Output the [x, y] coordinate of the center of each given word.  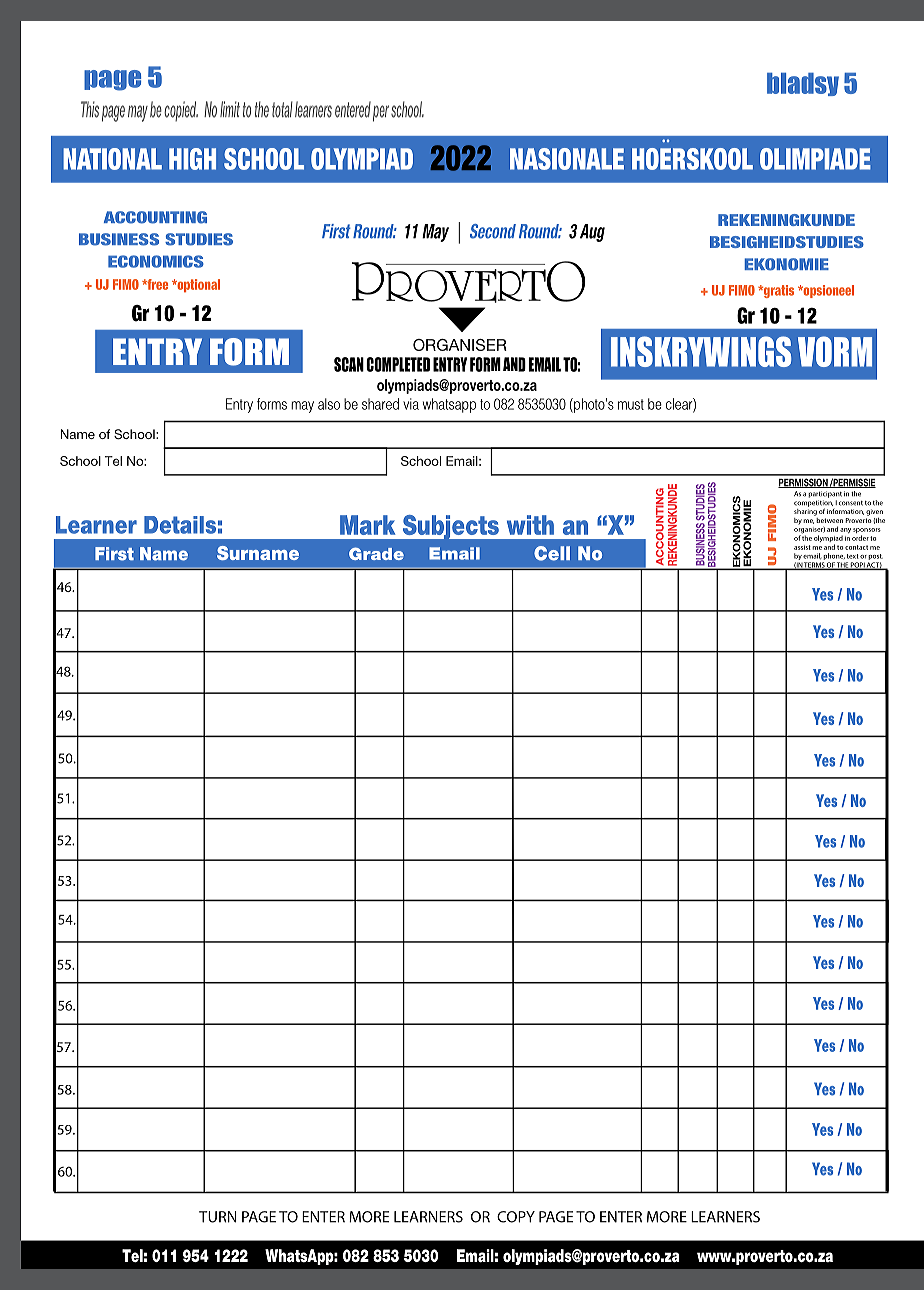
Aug [592, 233]
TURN [218, 1217]
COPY [516, 1217]
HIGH [192, 159]
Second [493, 231]
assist [802, 547]
